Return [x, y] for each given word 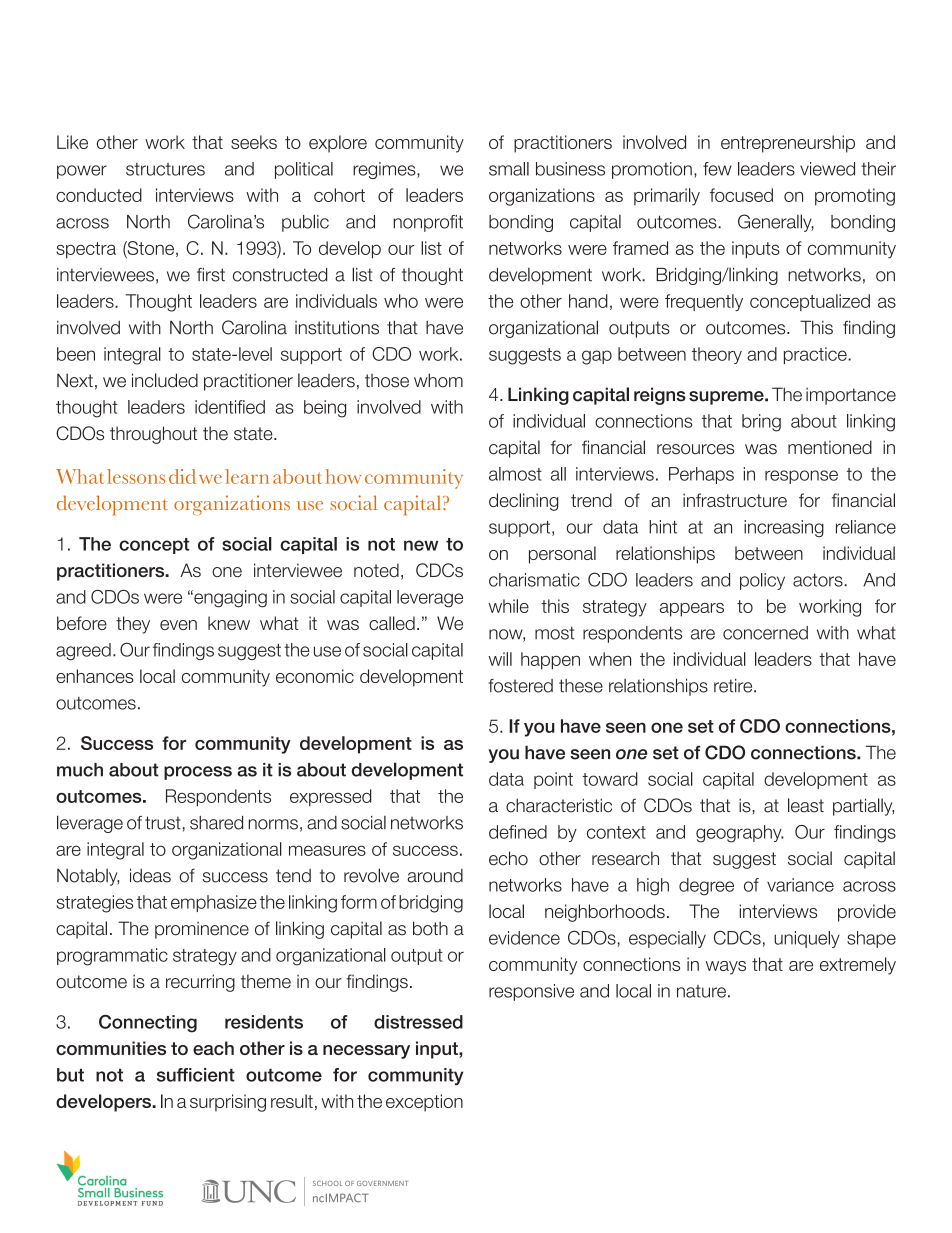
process [198, 773]
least [806, 805]
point [553, 780]
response [801, 477]
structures [165, 169]
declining [523, 502]
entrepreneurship [788, 144]
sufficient [196, 1075]
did [182, 476]
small [509, 169]
